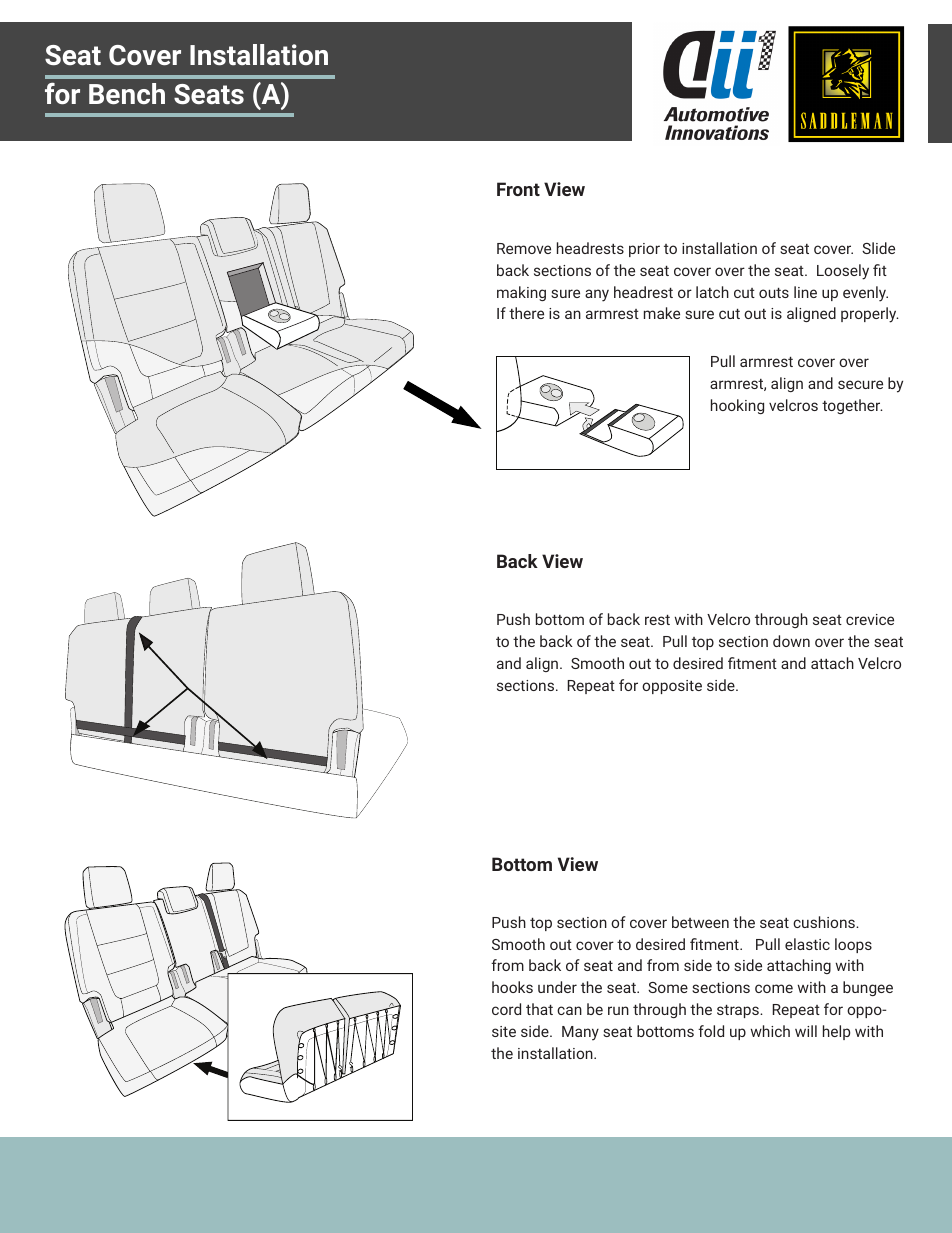  What do you see at coordinates (870, 619) in the page?
I see `crevice` at bounding box center [870, 619].
